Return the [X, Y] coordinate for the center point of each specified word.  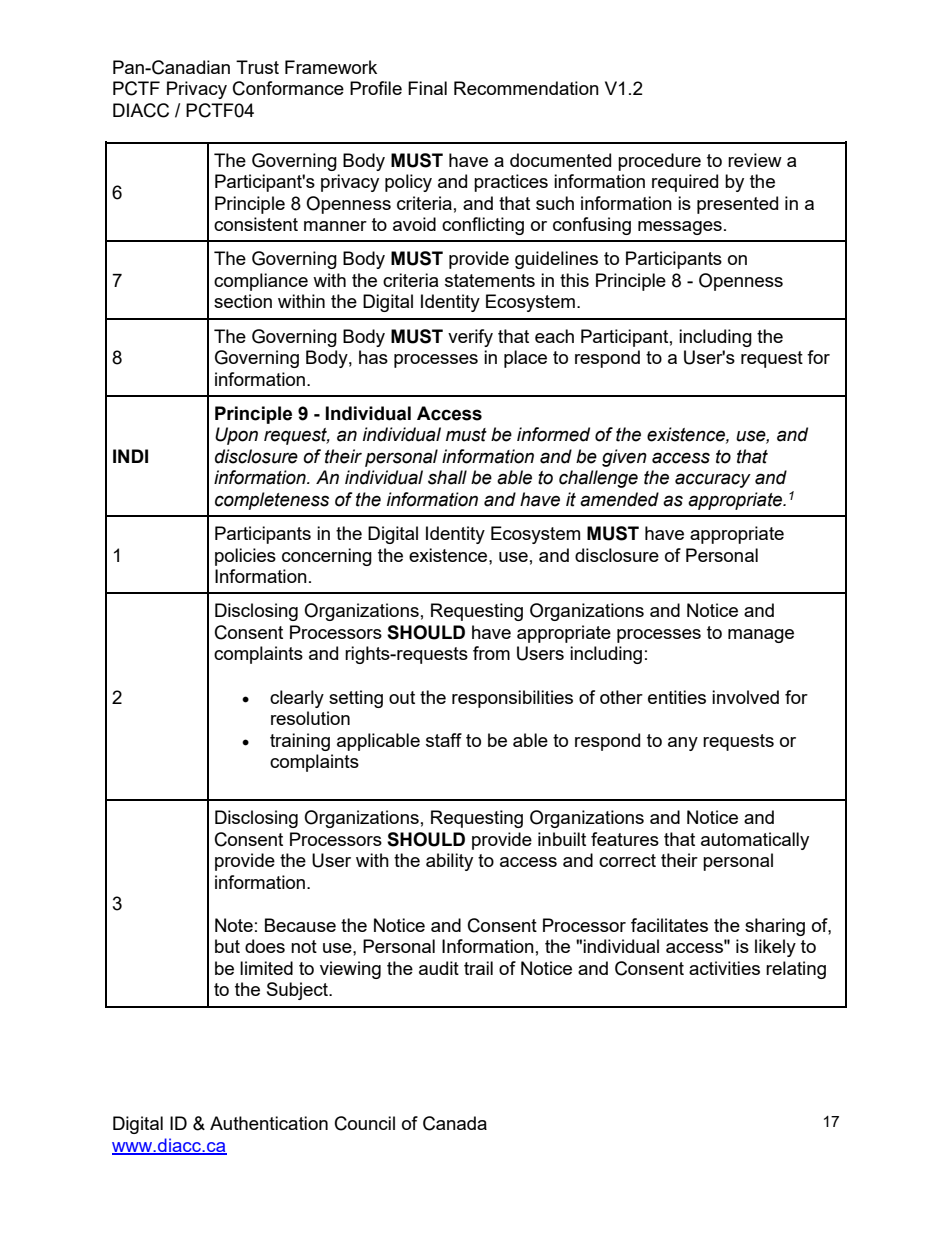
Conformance [288, 88]
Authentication [269, 1123]
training [300, 742]
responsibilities [512, 699]
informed [553, 434]
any [683, 744]
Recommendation [526, 88]
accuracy [713, 480]
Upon [236, 436]
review [755, 160]
